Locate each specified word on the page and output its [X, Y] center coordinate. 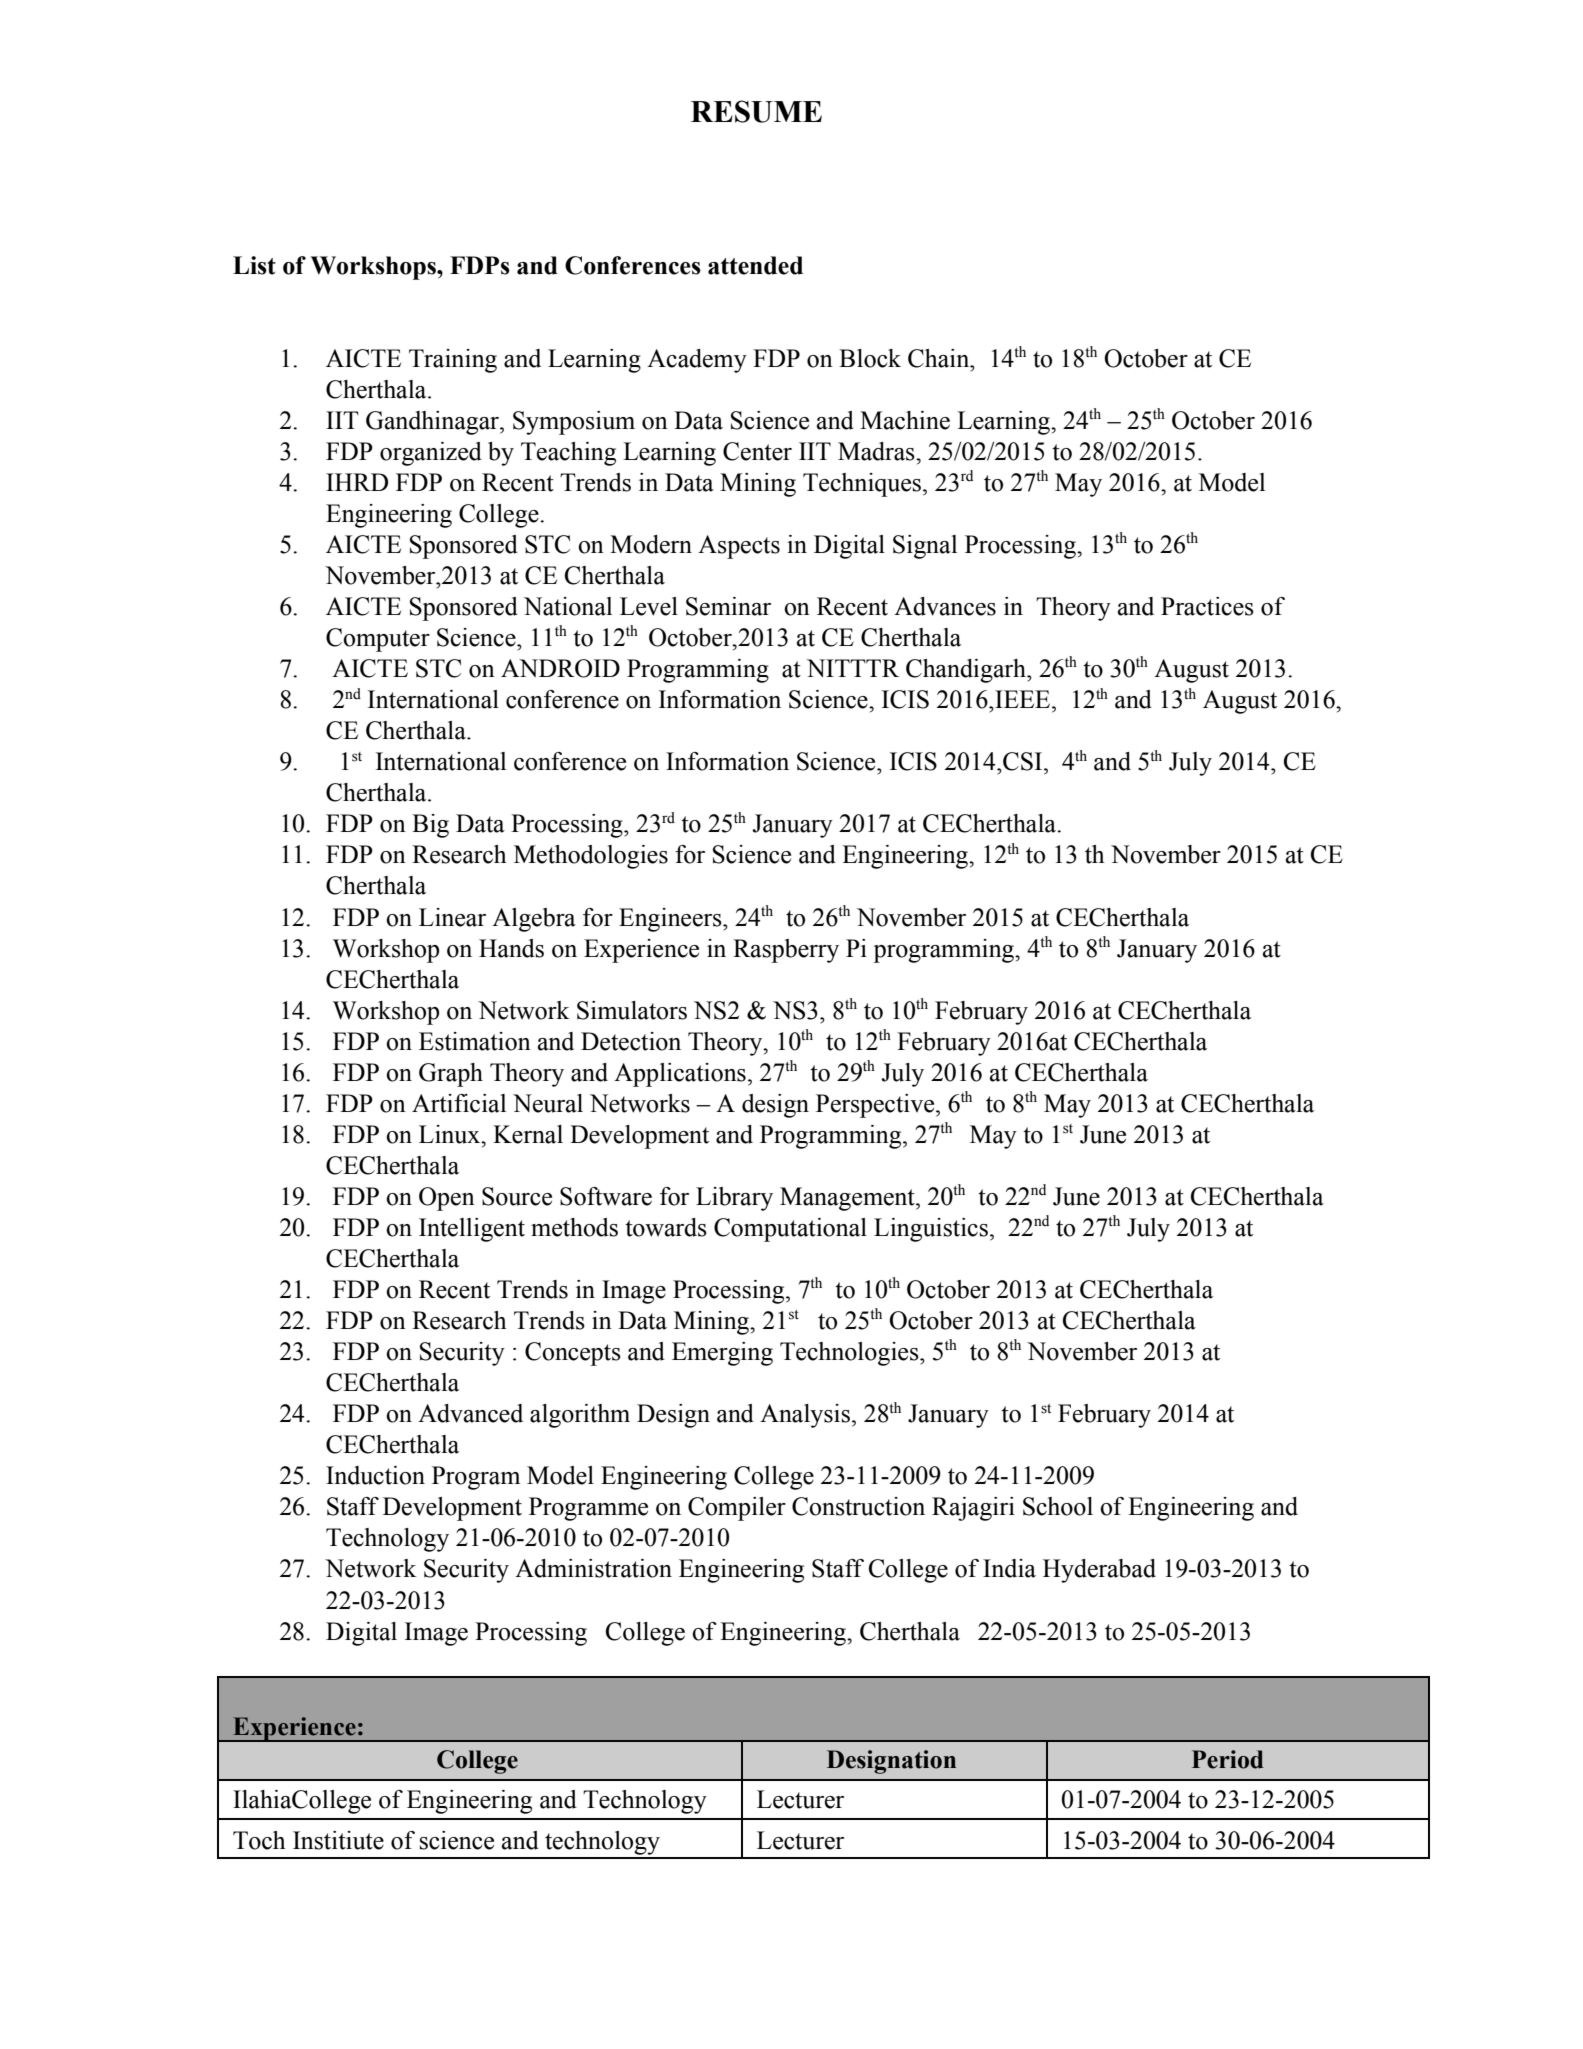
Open [447, 1199]
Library [734, 1199]
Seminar [728, 606]
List [254, 265]
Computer [378, 640]
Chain [940, 358]
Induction [375, 1475]
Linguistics [931, 1230]
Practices [1207, 606]
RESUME [756, 111]
